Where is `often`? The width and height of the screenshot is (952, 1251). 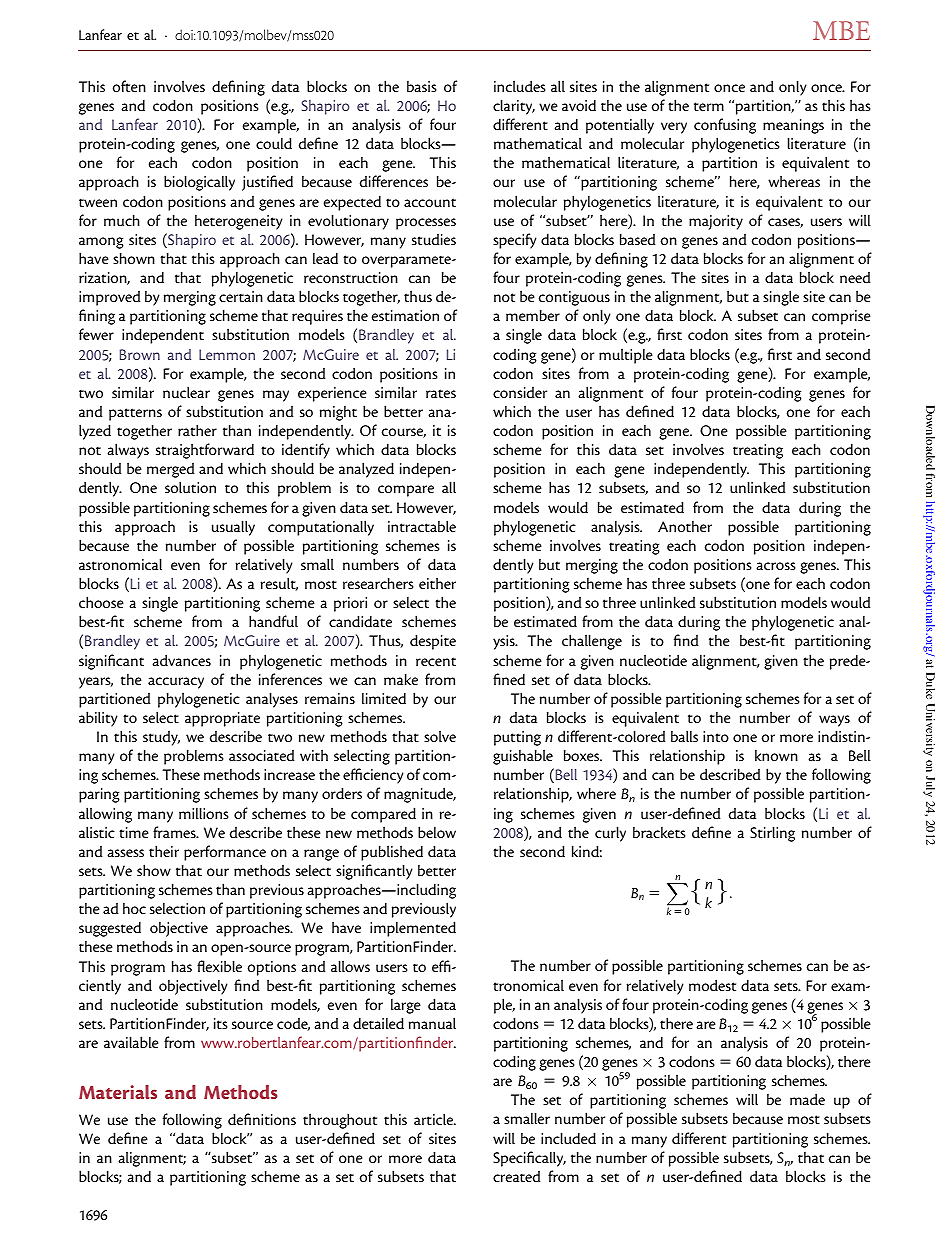 often is located at coordinates (129, 86).
